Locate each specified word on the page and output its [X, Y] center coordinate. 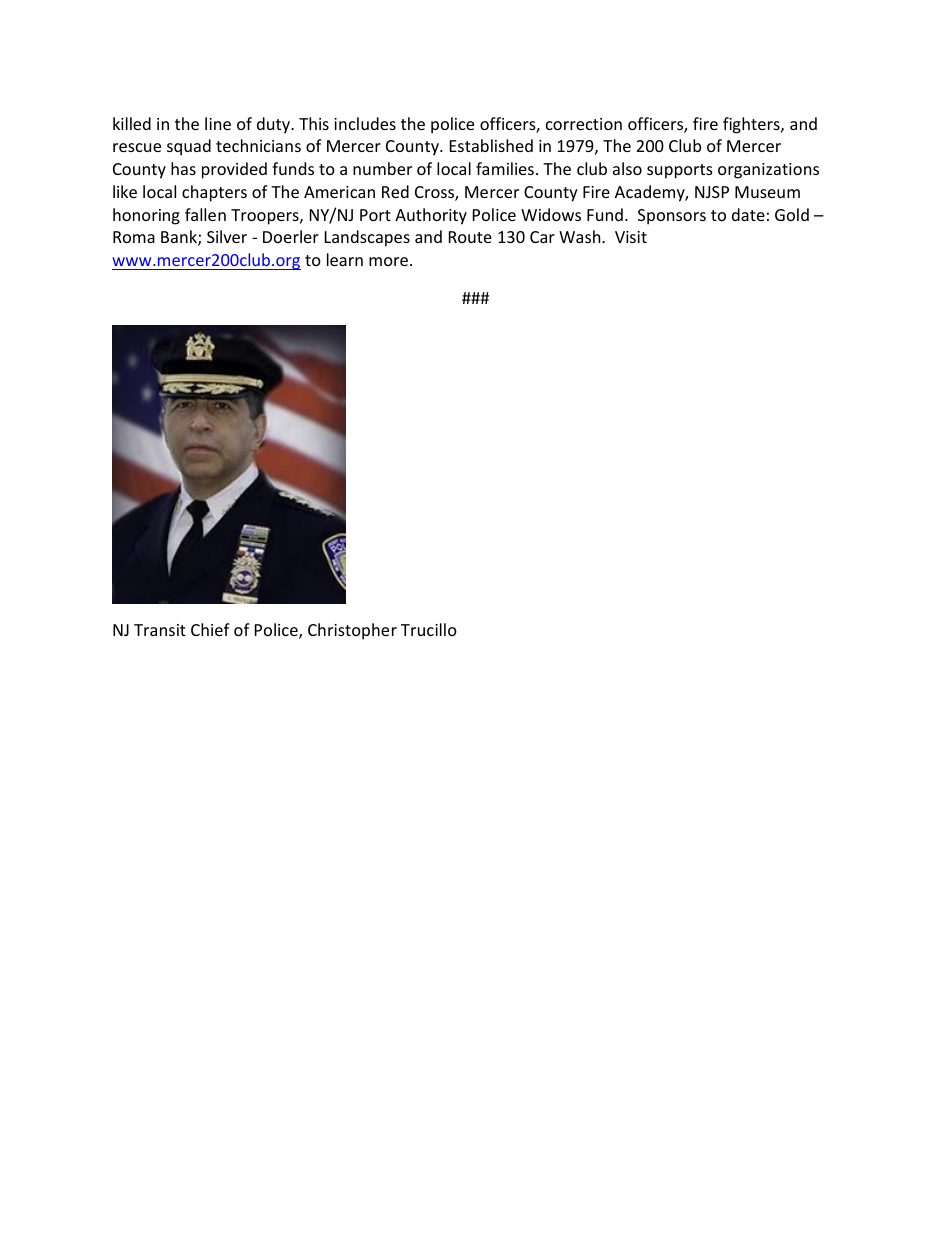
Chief [210, 629]
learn [345, 259]
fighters [752, 125]
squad [189, 147]
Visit [631, 237]
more [388, 261]
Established [491, 145]
